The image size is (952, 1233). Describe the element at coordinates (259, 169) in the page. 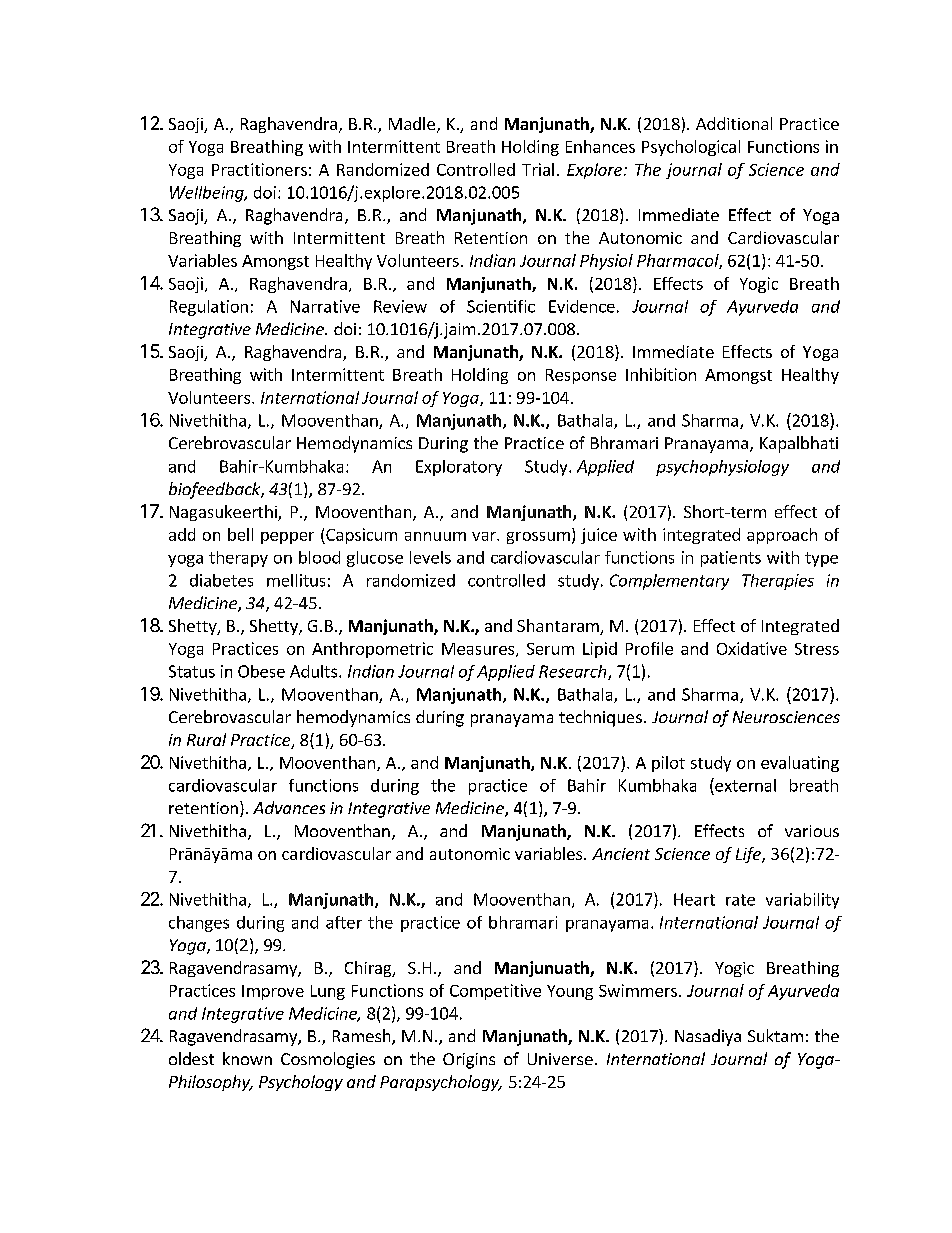

I see `Practitioners` at that location.
